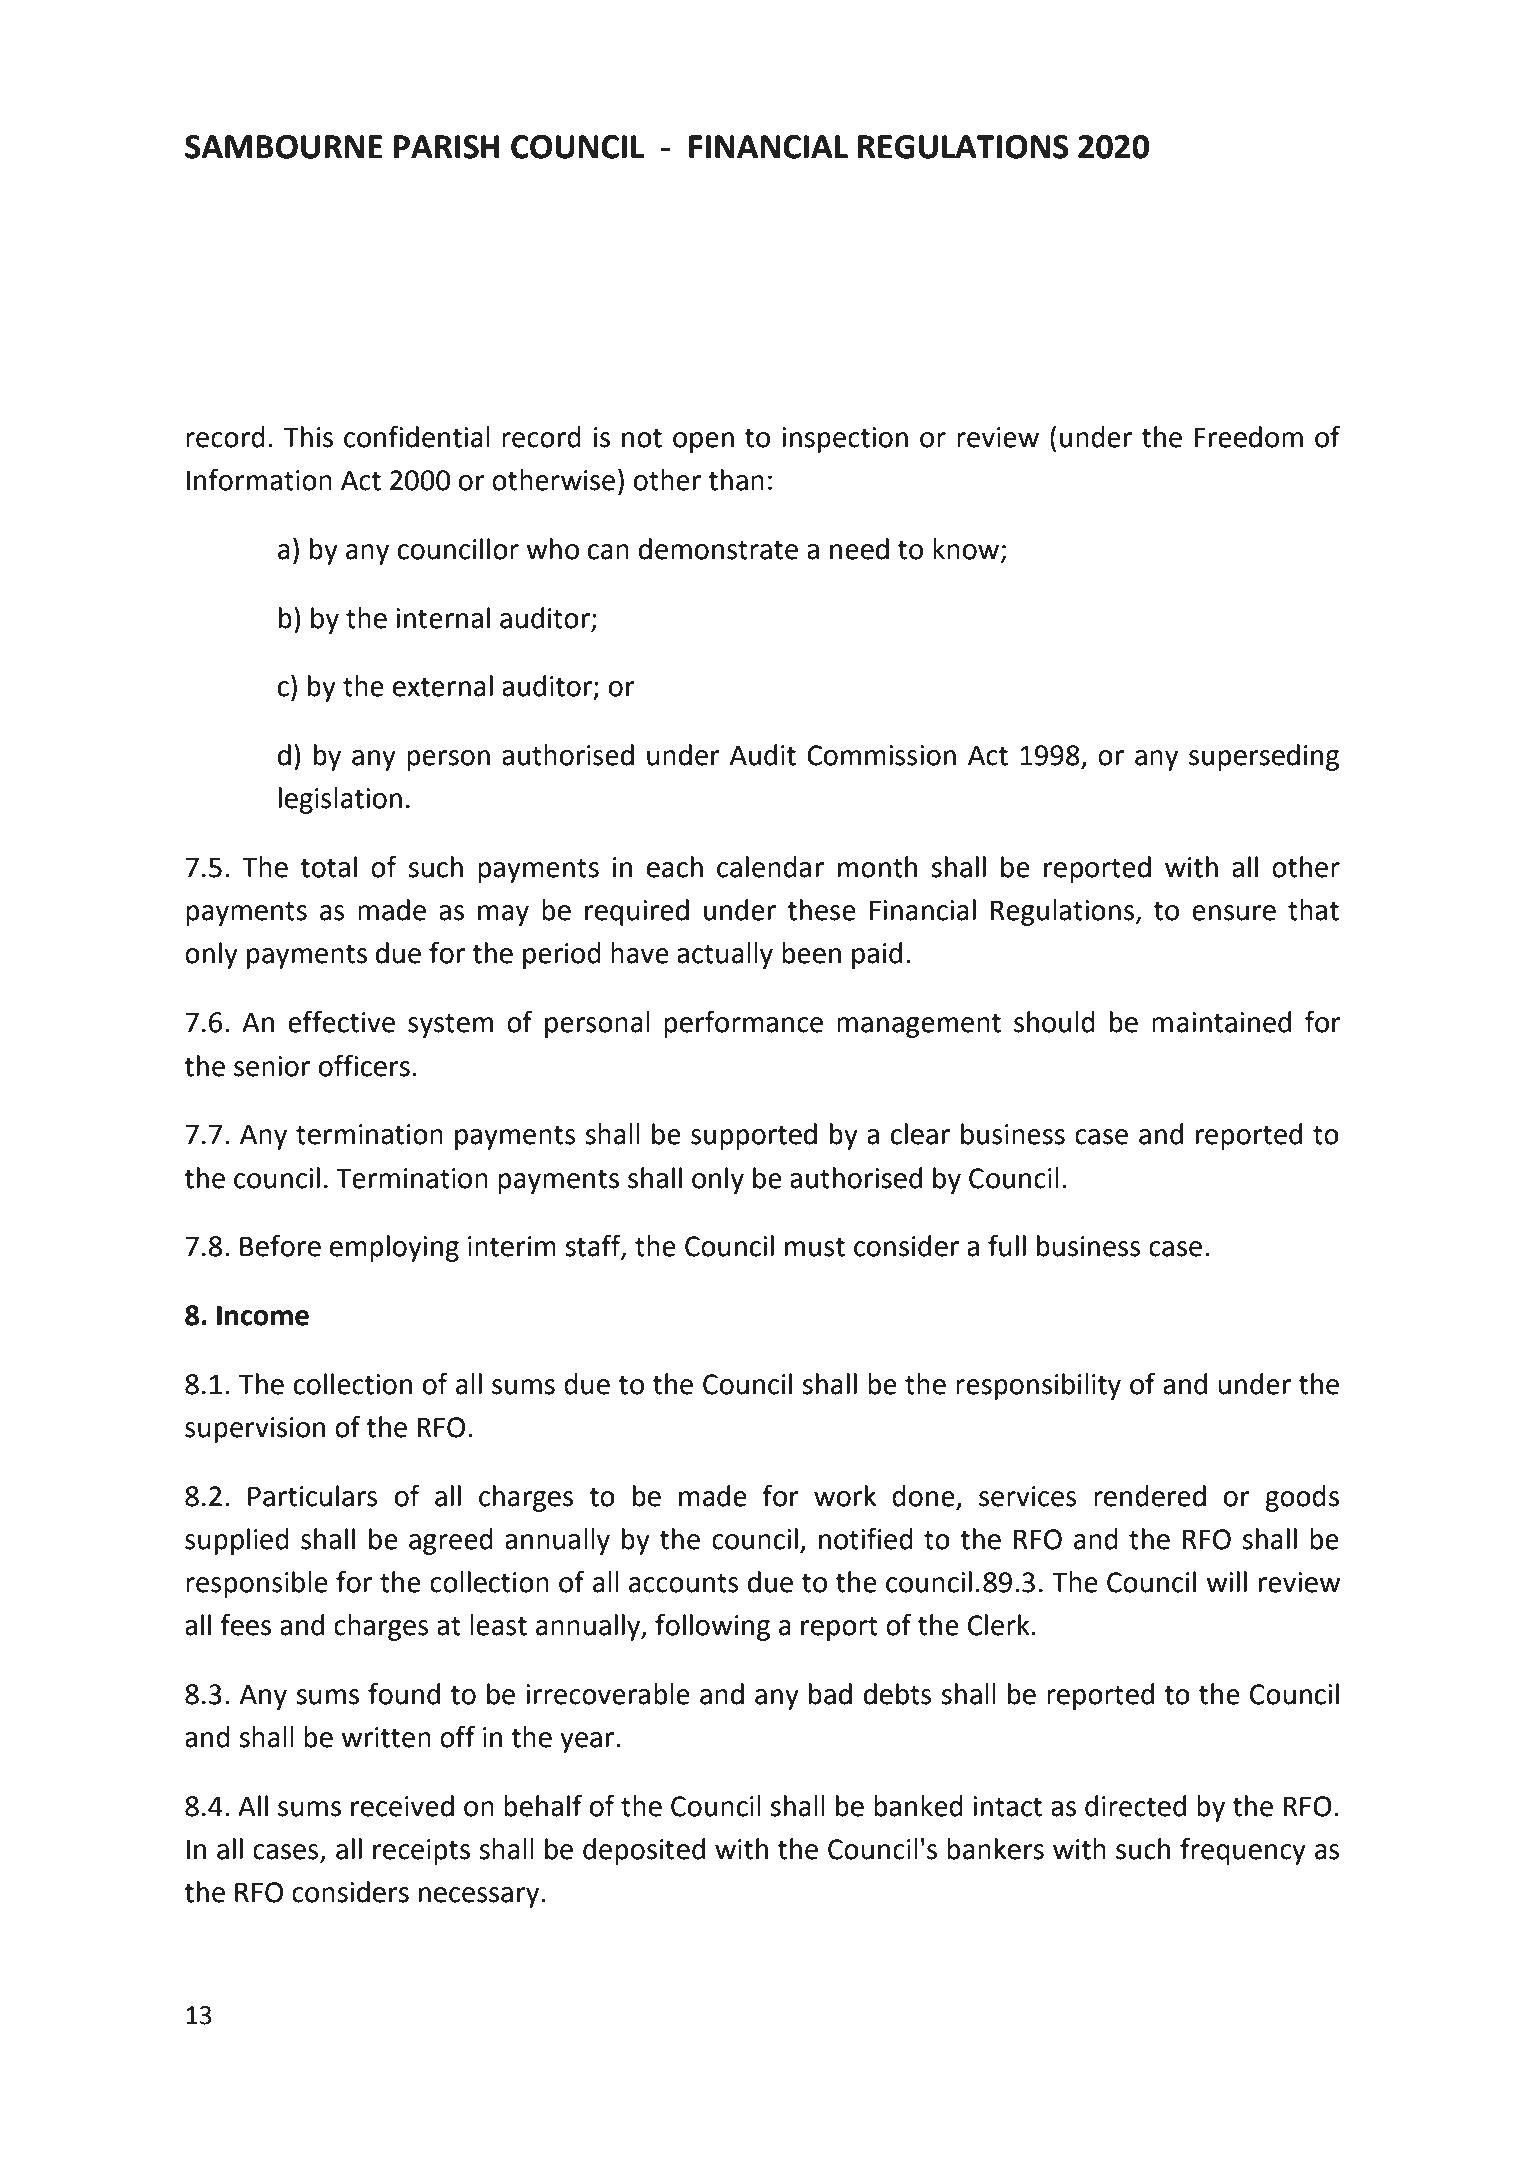 The width and height of the page is (1525, 2157). I want to click on rendered, so click(1150, 1496).
